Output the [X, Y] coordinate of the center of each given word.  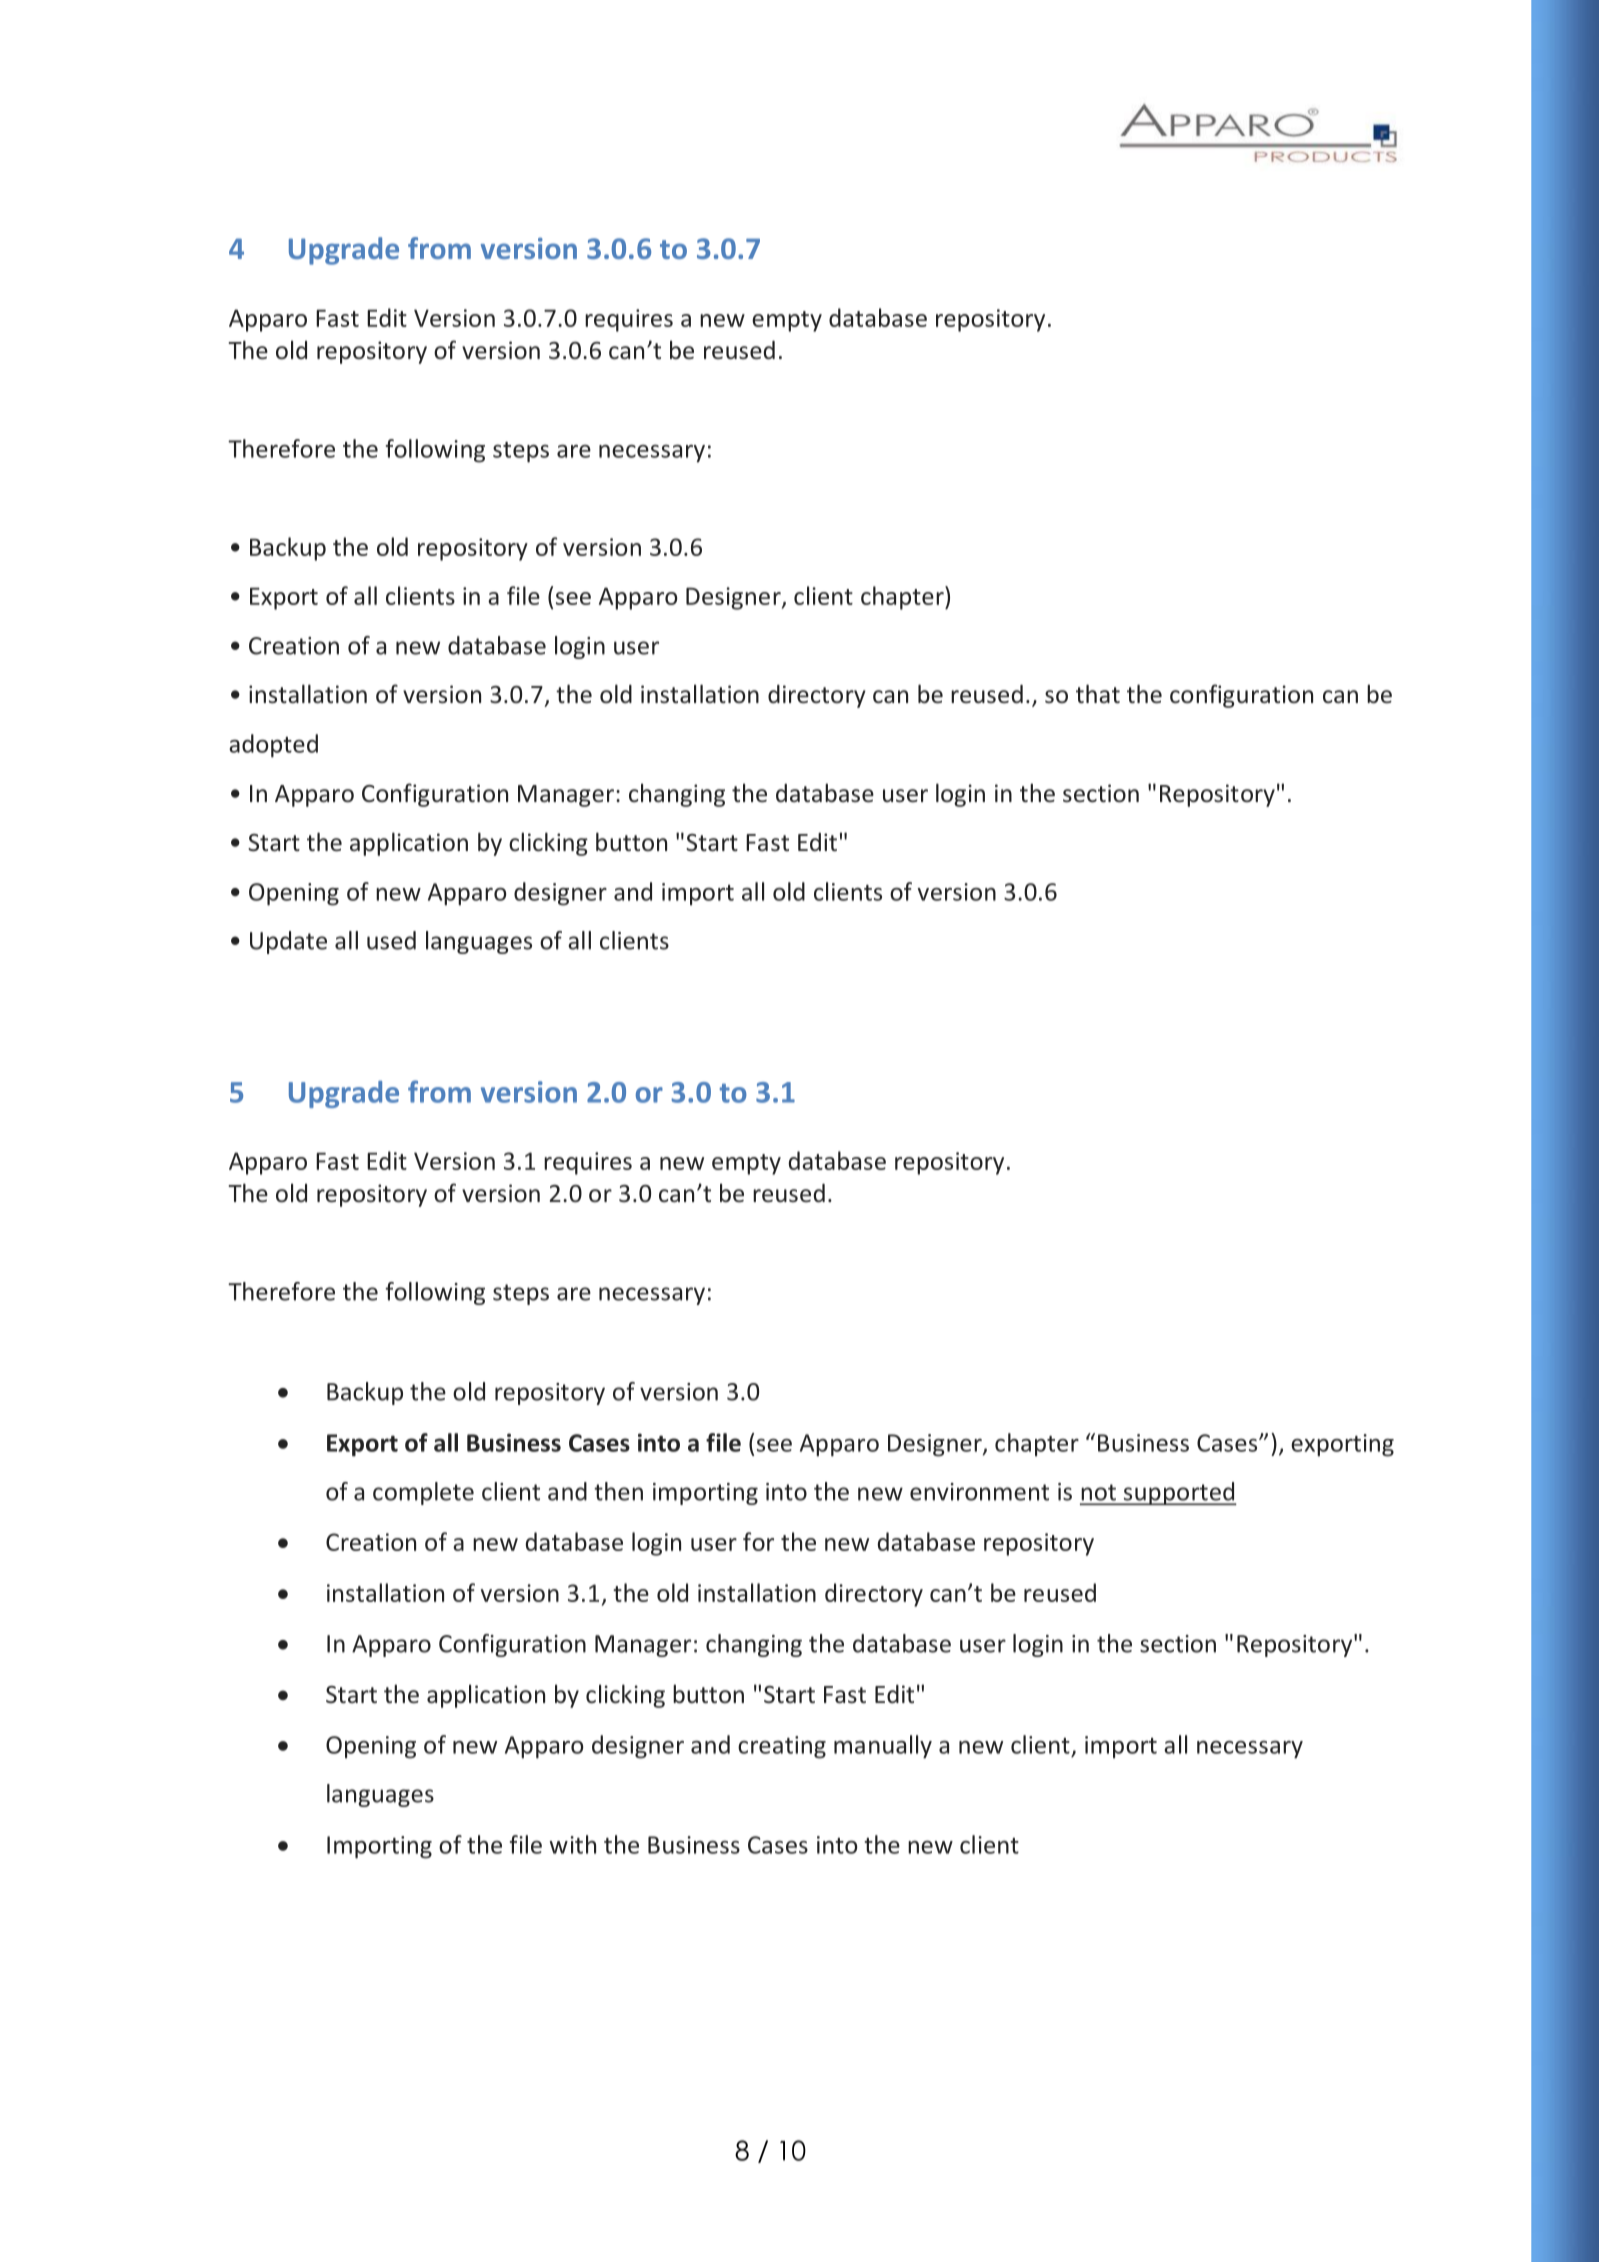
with [572, 1844]
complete [423, 1493]
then [618, 1491]
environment [979, 1492]
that [1098, 693]
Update [288, 942]
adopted [273, 746]
